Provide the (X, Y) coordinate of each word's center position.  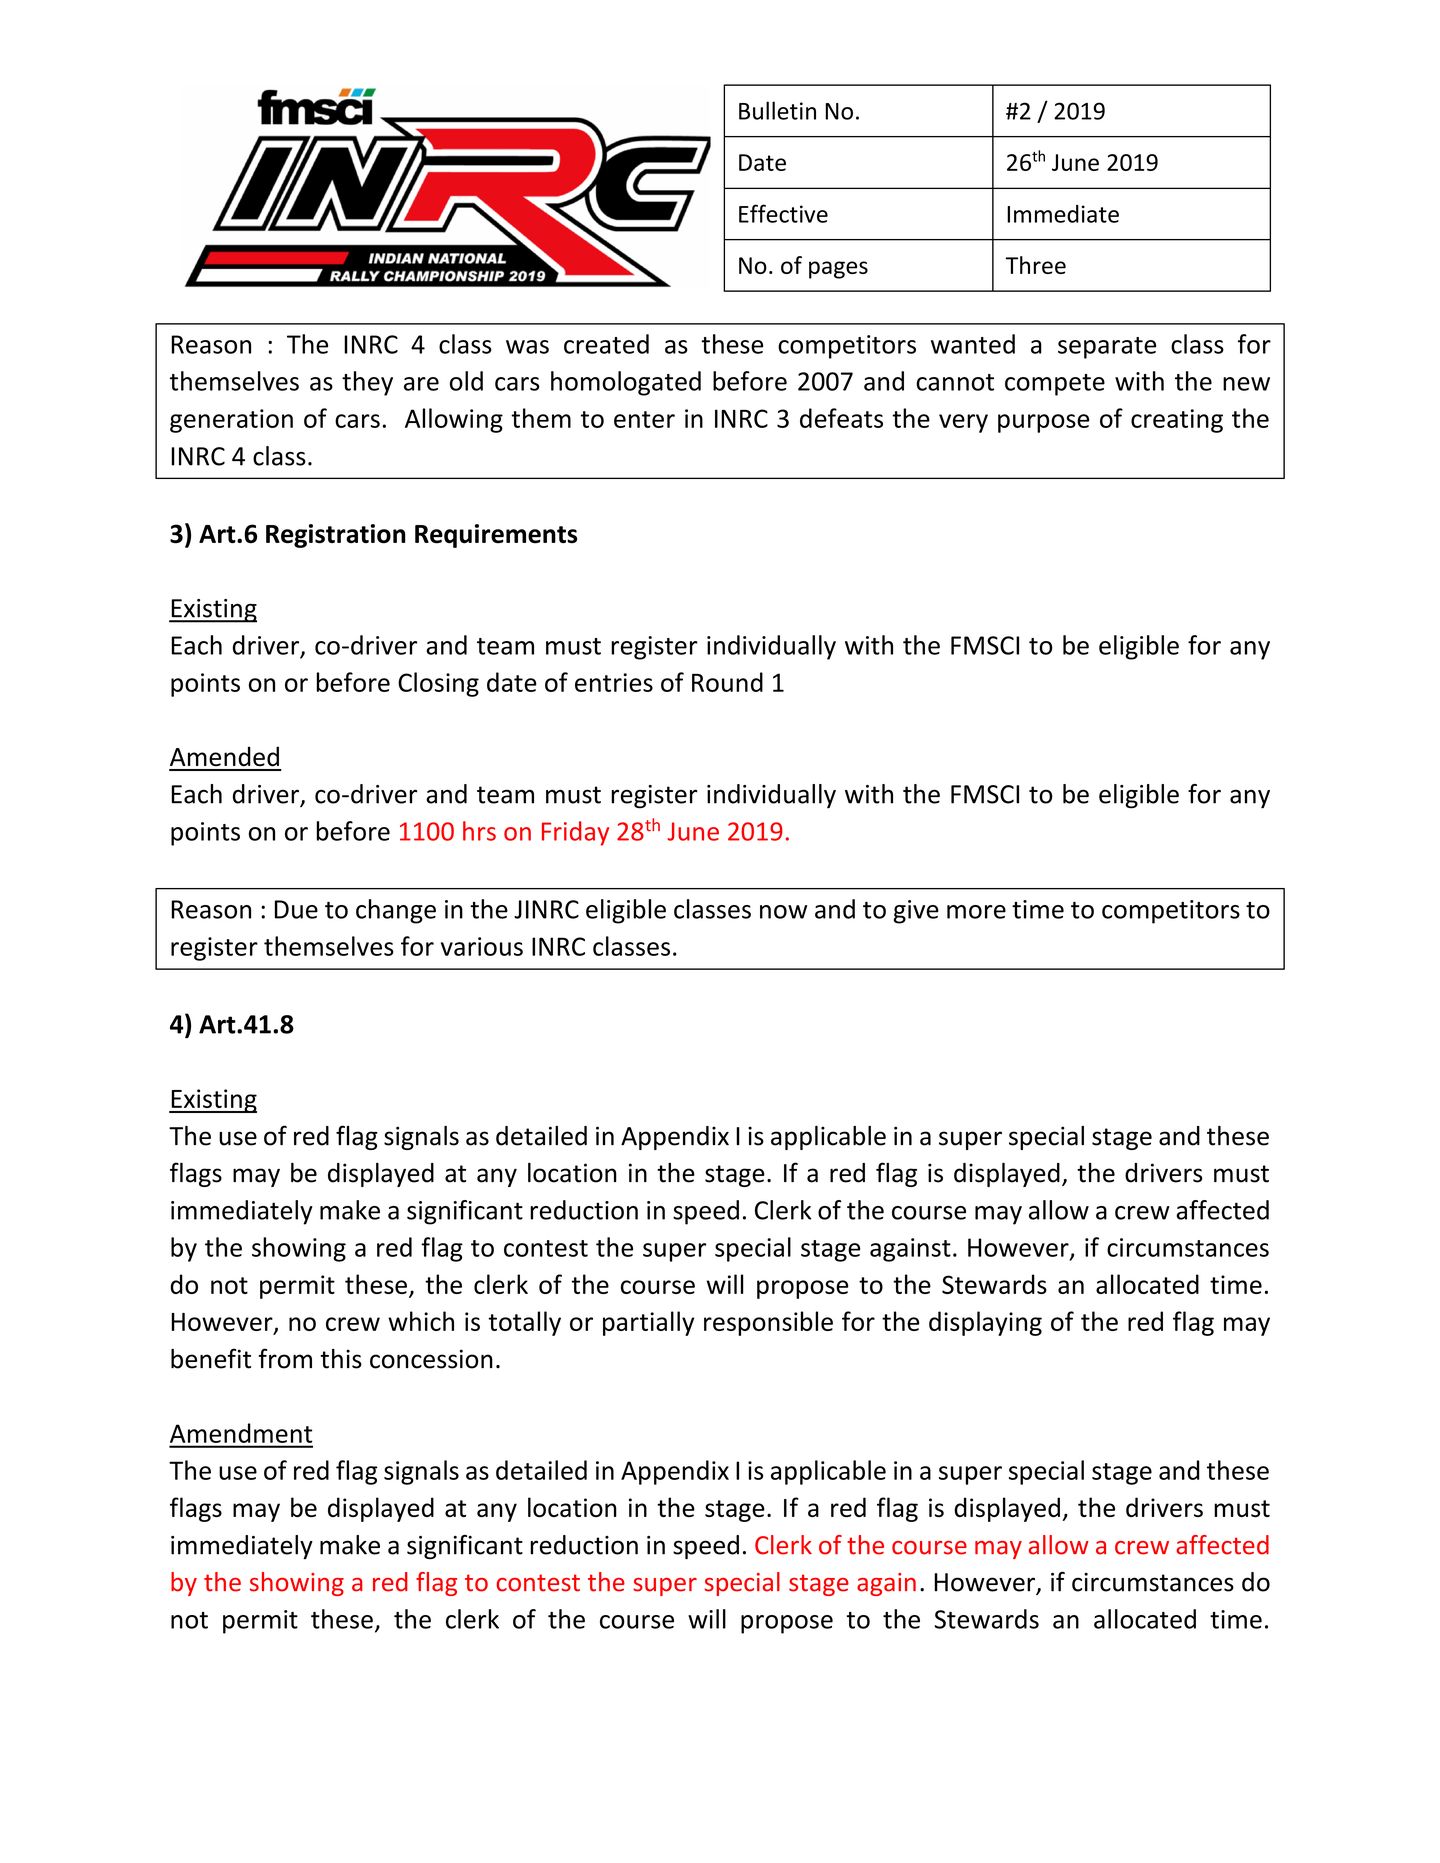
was (527, 347)
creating (1177, 421)
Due (296, 909)
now (783, 912)
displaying (985, 1323)
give (916, 912)
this (341, 1359)
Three (1035, 265)
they (367, 383)
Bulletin (777, 110)
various (482, 946)
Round (727, 682)
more (976, 912)
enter (644, 419)
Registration (336, 536)
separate (1107, 348)
